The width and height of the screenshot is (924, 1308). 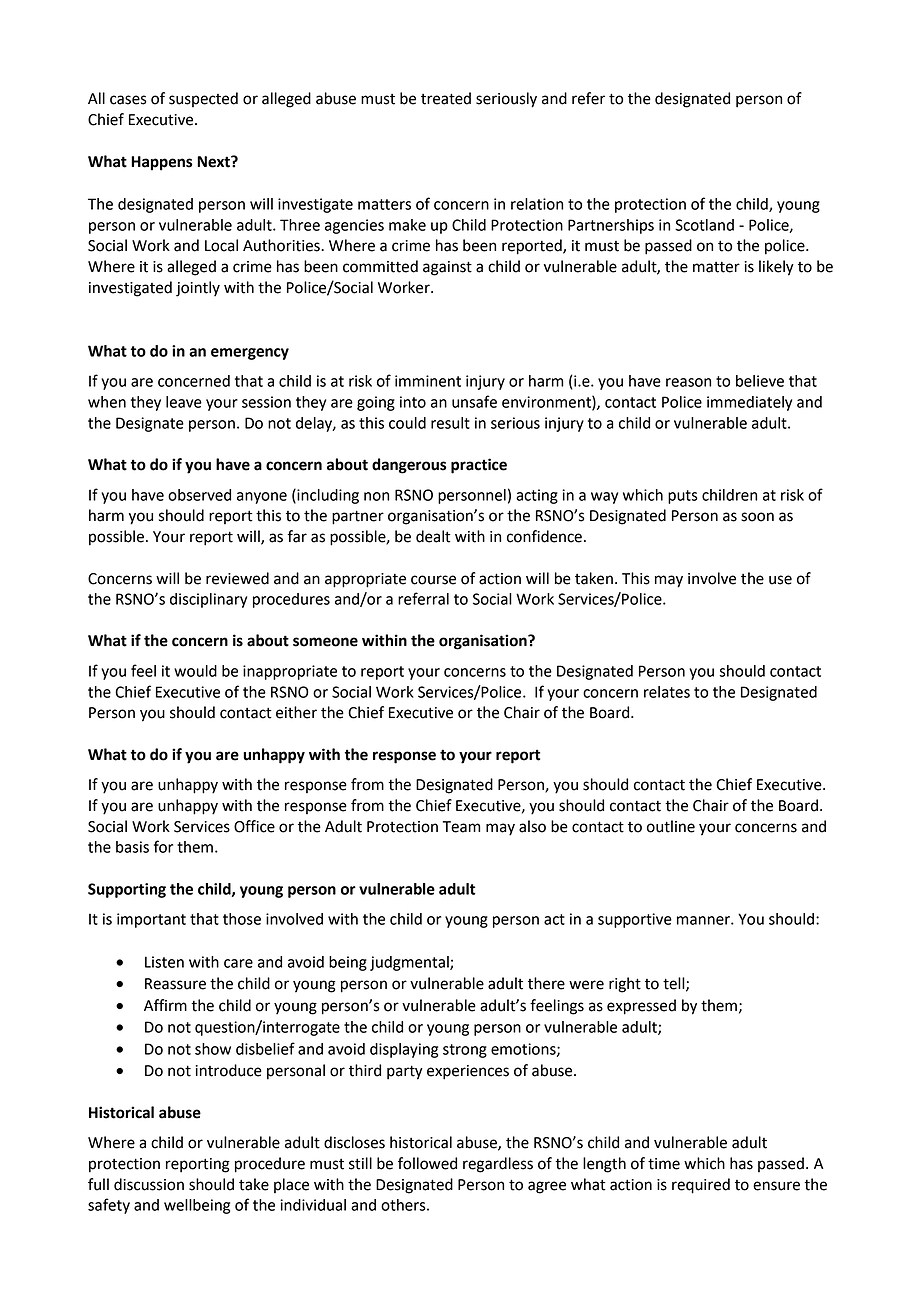 What do you see at coordinates (410, 963) in the screenshot?
I see `judgmental` at bounding box center [410, 963].
